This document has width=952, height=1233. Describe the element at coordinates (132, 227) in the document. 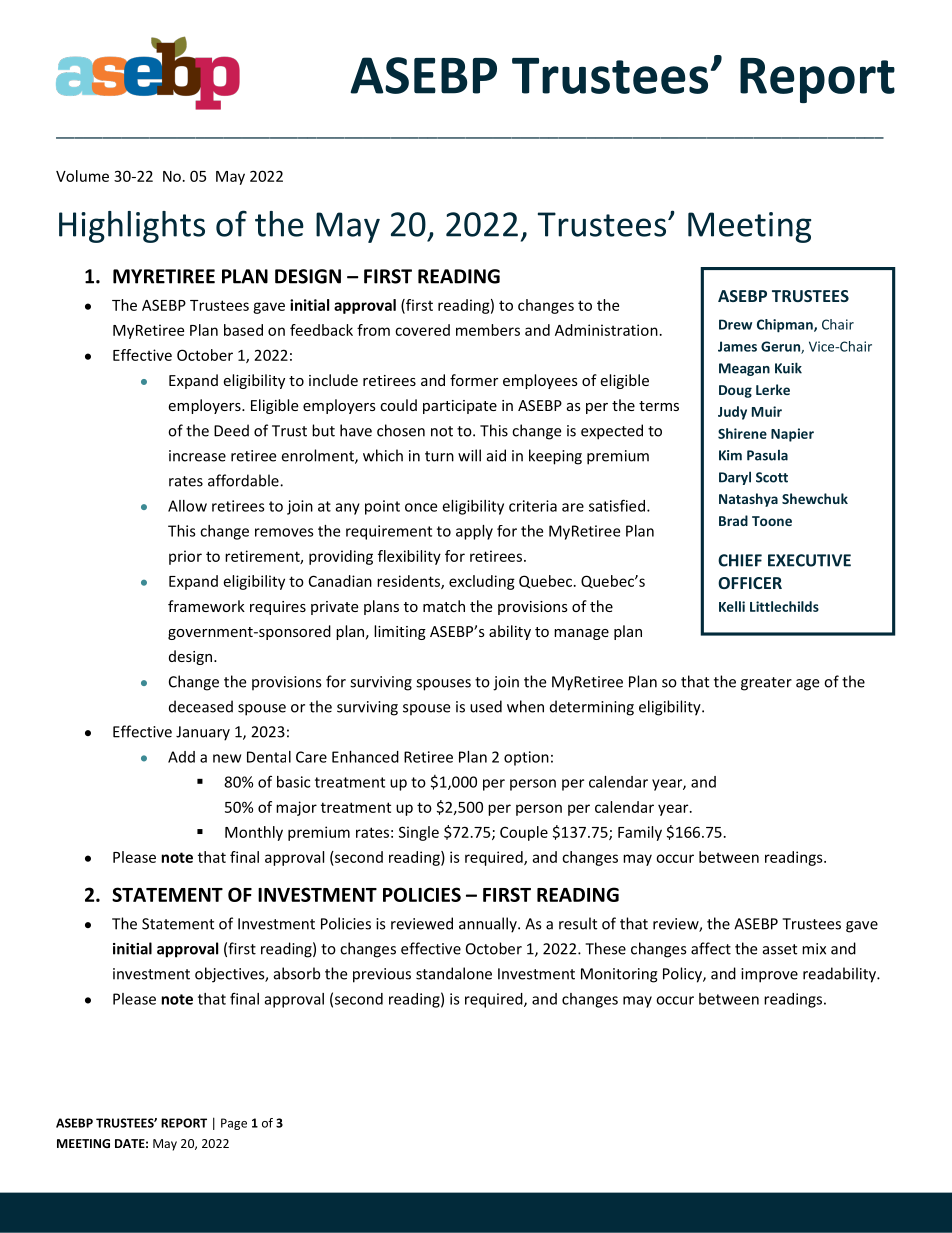

I see `Highlights` at that location.
